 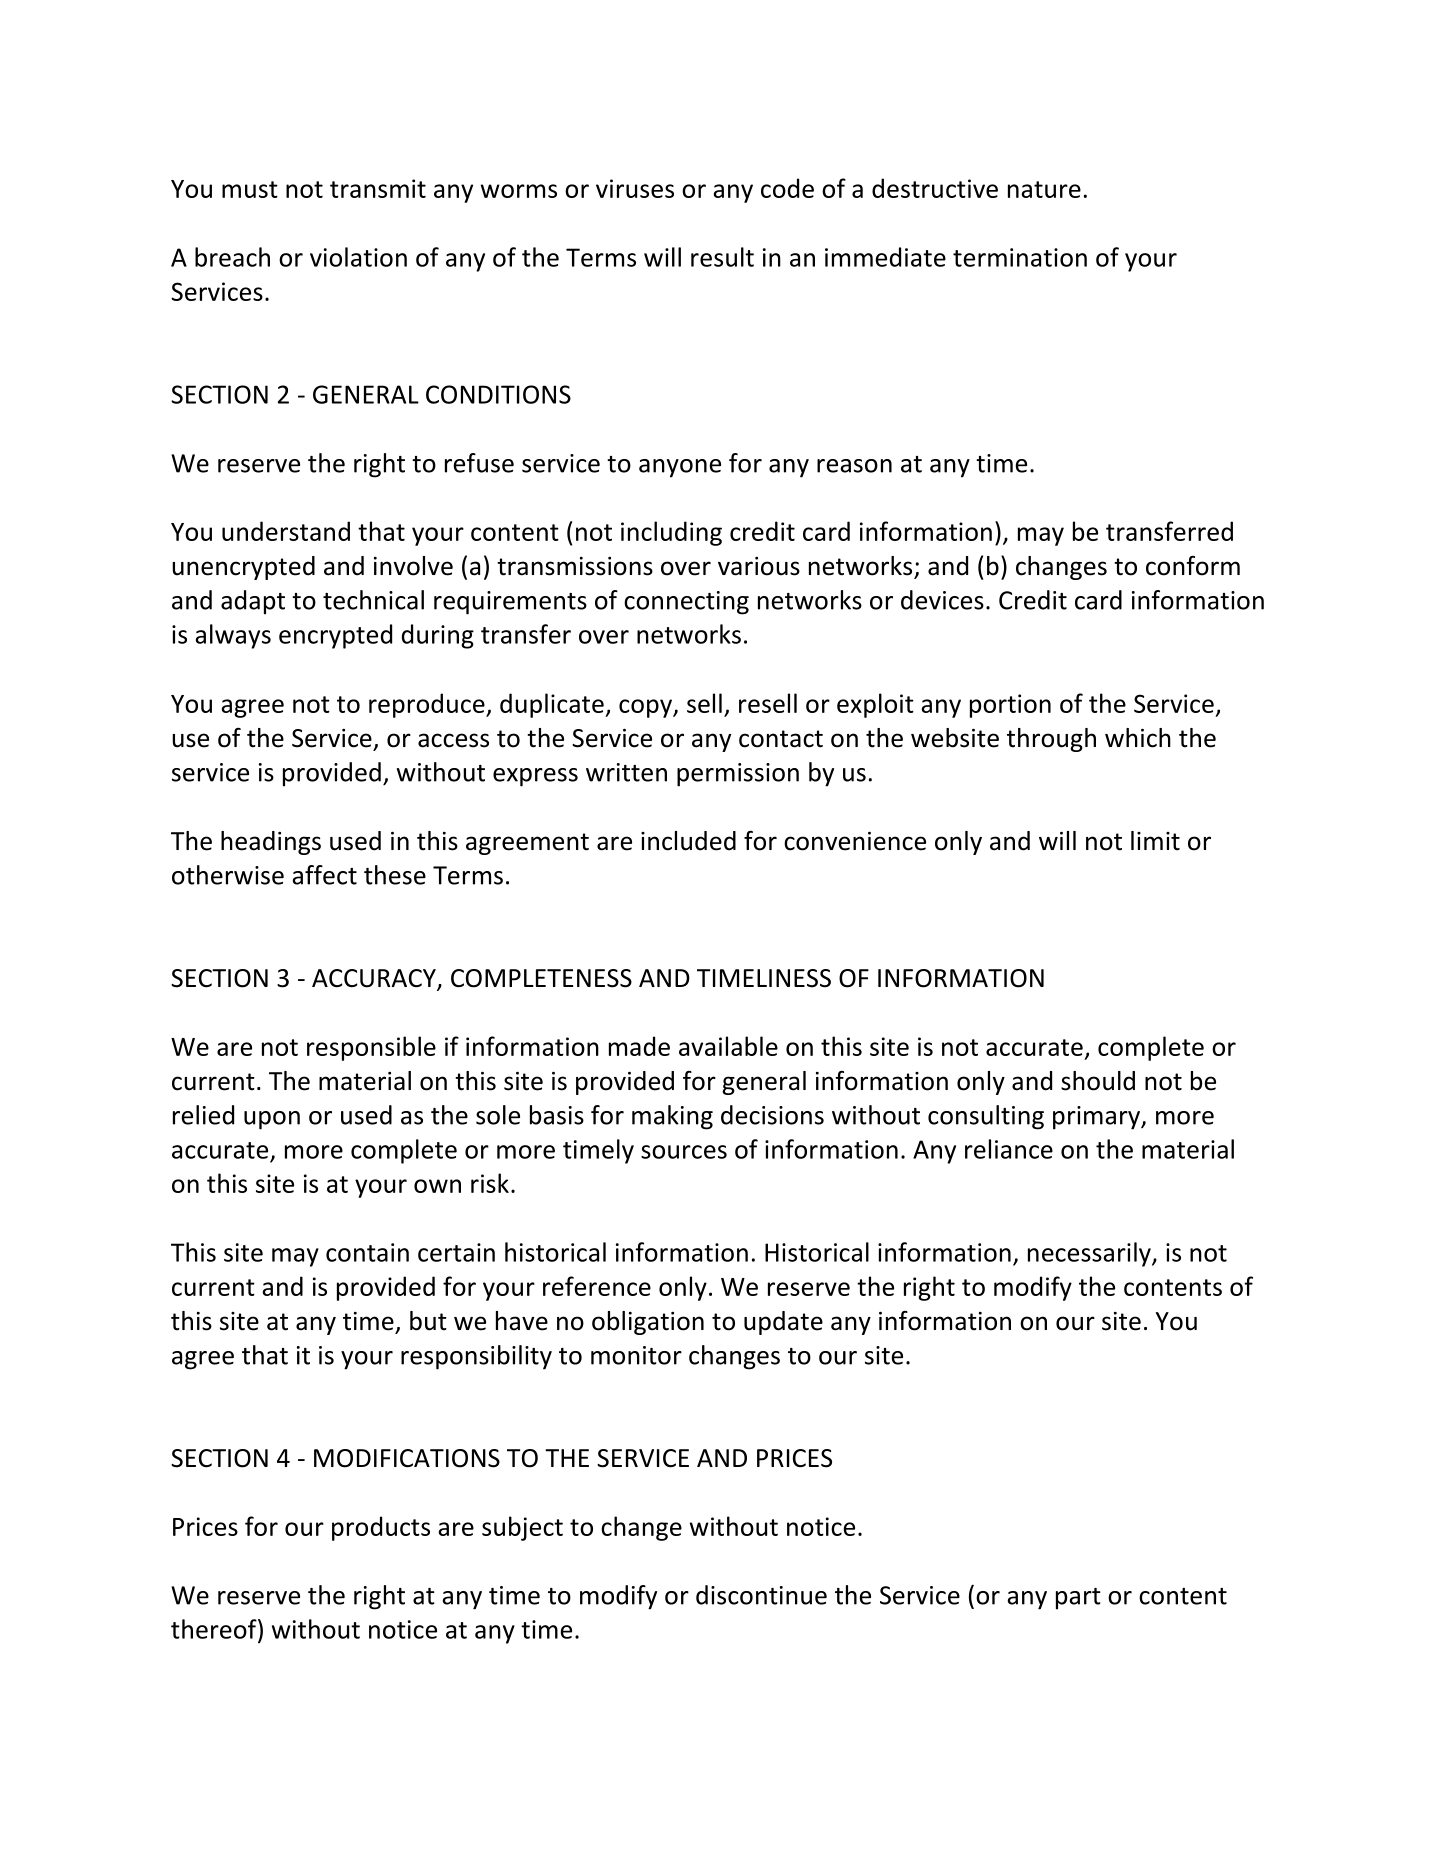 I want to click on discontinue, so click(x=761, y=1595).
